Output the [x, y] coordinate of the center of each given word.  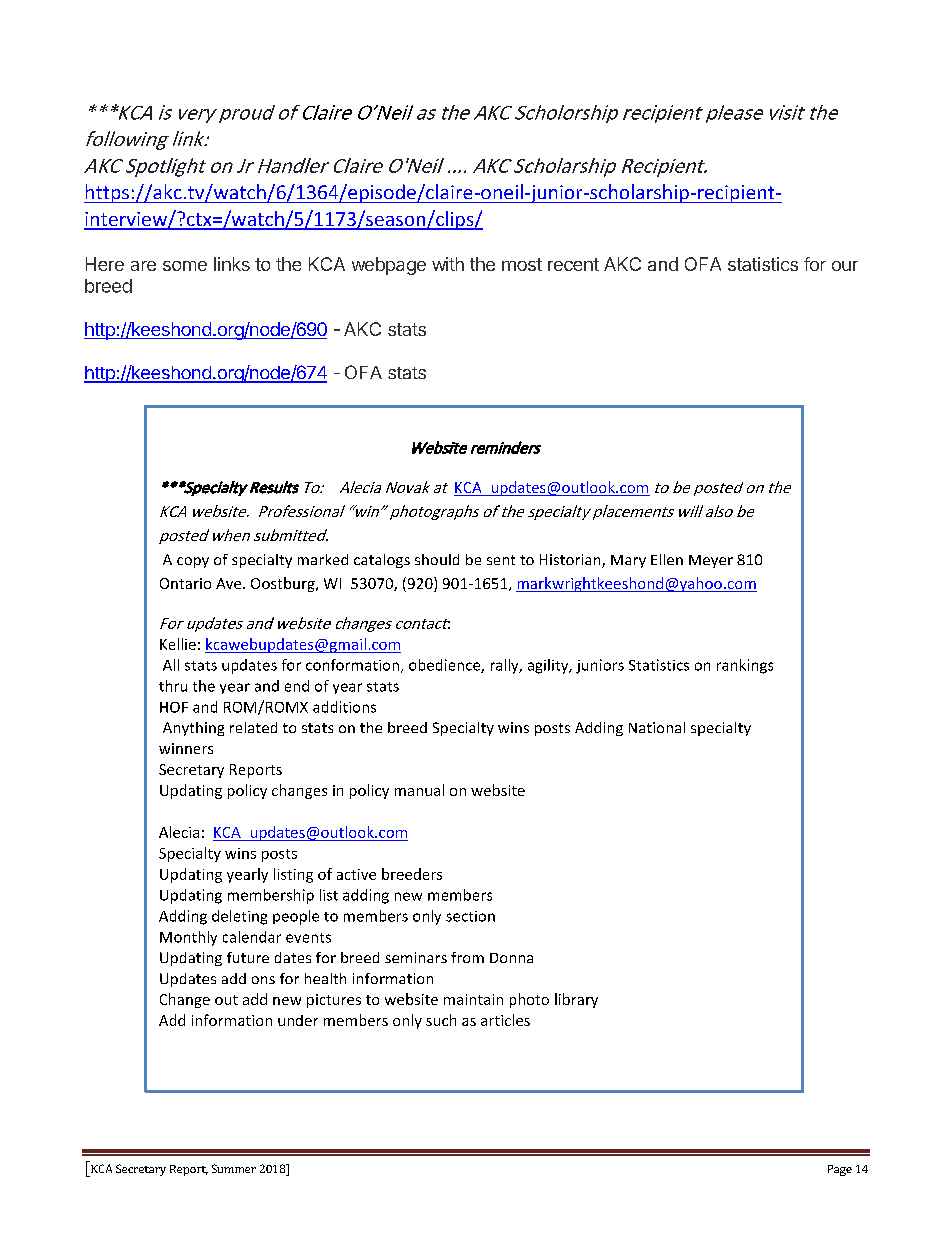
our [845, 266]
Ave [230, 583]
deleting [239, 917]
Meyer [711, 561]
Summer [234, 1168]
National [657, 727]
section [470, 916]
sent [501, 560]
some [185, 266]
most [522, 264]
